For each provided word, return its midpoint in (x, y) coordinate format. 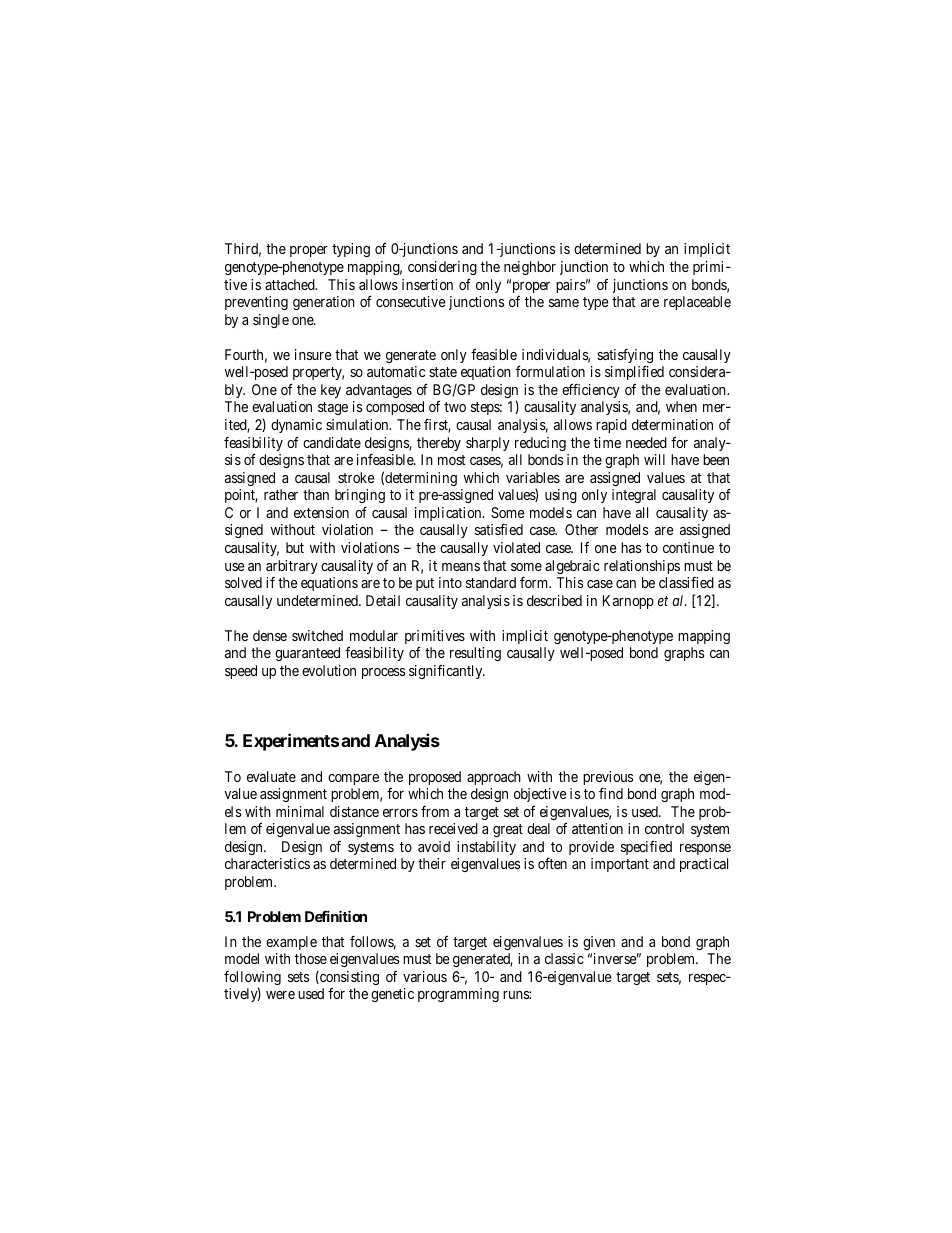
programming (458, 995)
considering (442, 268)
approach (494, 778)
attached (291, 284)
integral (634, 496)
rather (281, 494)
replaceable (697, 303)
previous (608, 779)
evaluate (271, 776)
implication (449, 514)
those (311, 958)
